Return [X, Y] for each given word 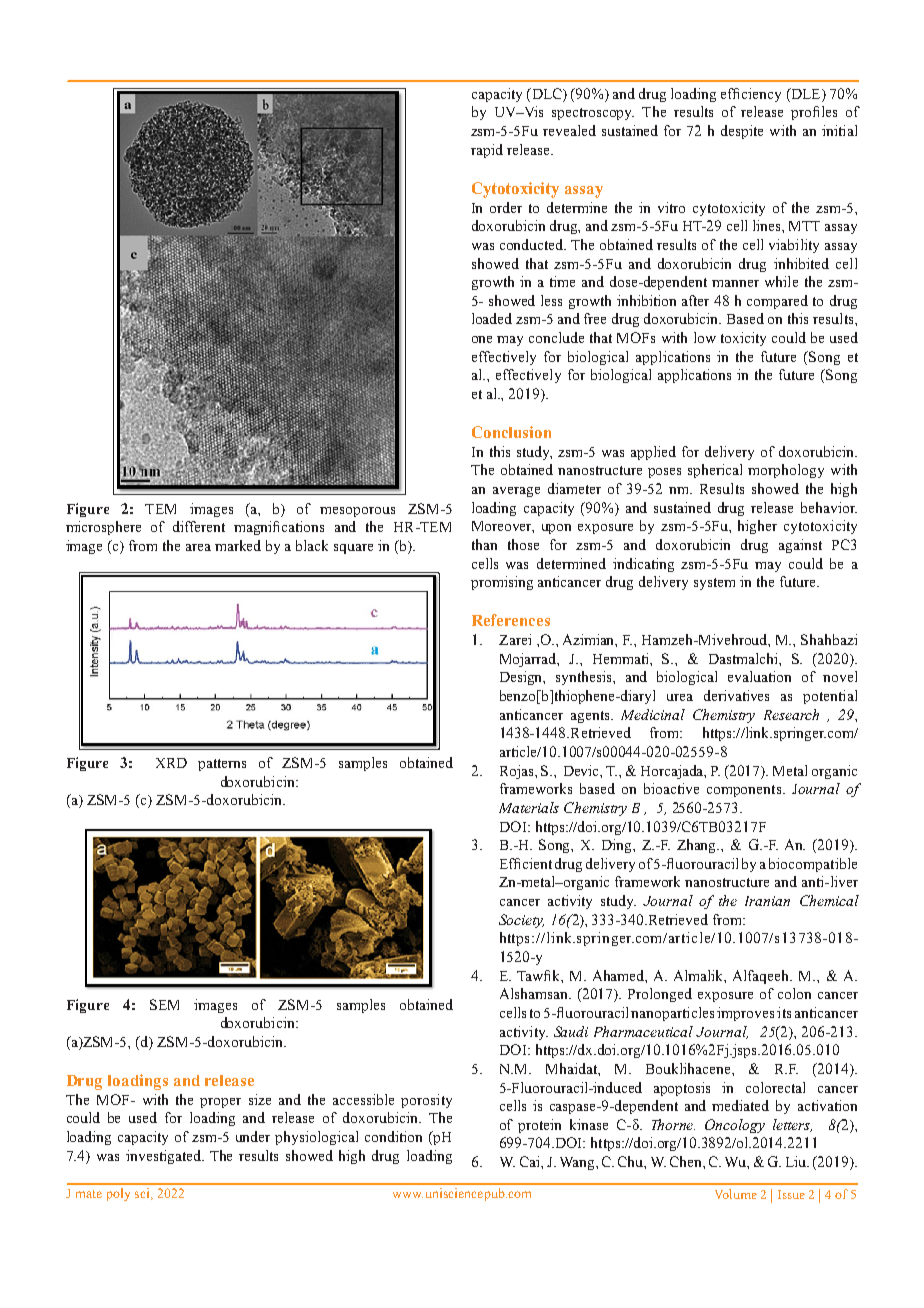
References [511, 620]
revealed [569, 130]
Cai [531, 1161]
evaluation [759, 676]
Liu [797, 1161]
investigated [164, 1157]
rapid [487, 151]
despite [742, 132]
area [198, 547]
